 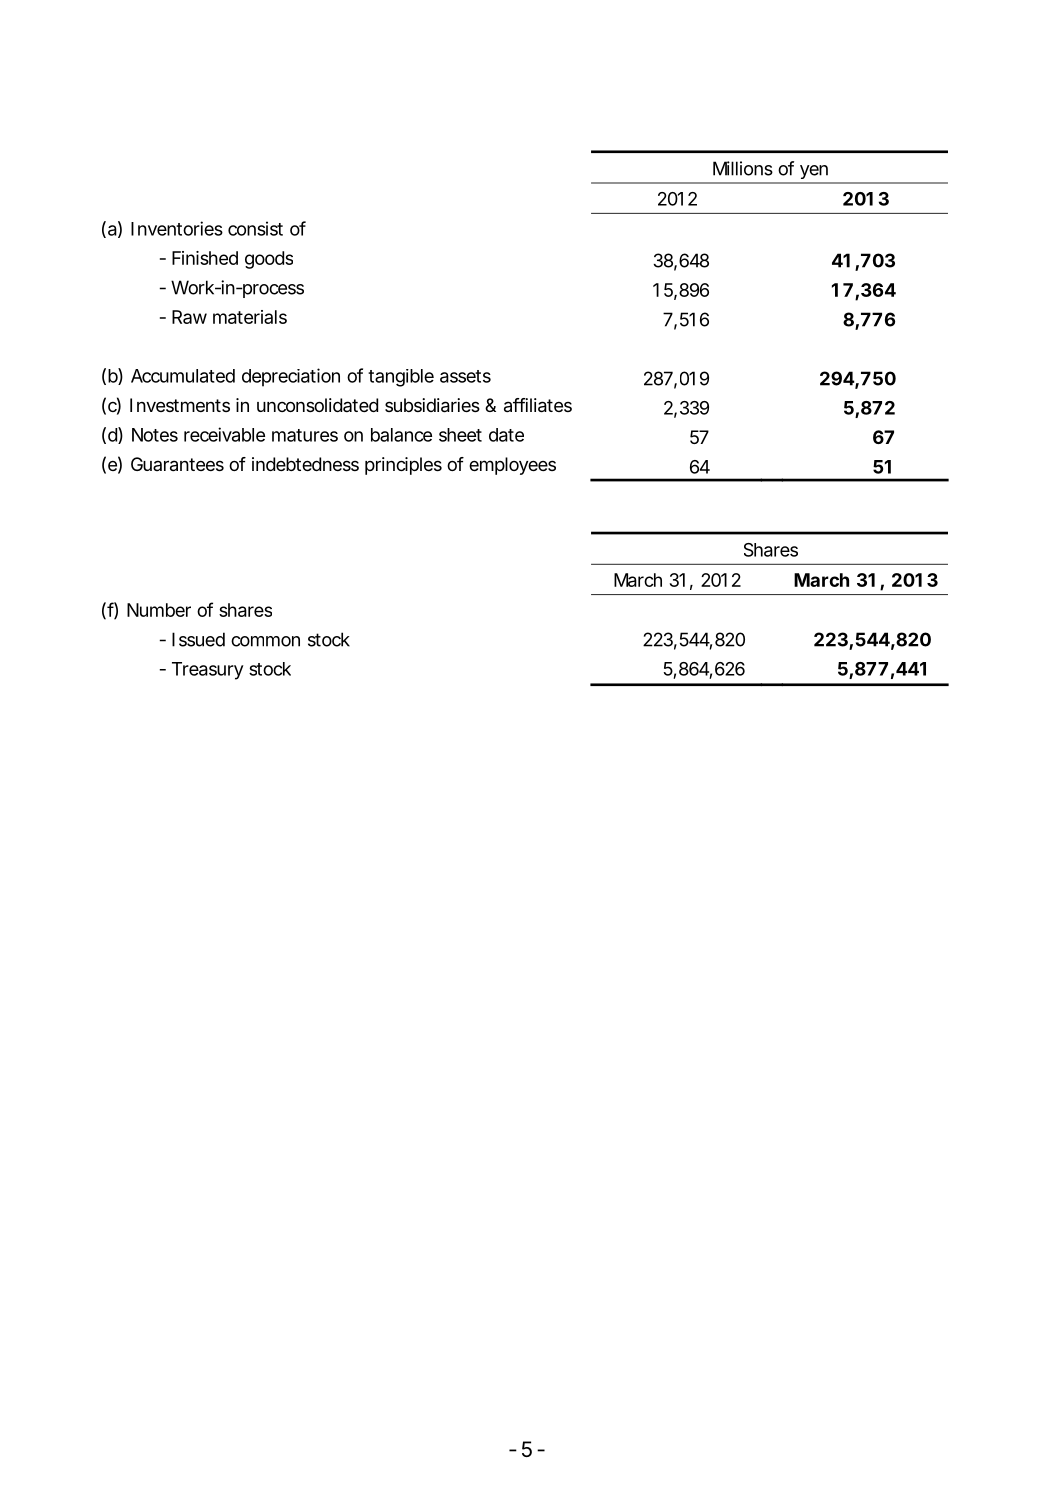 What do you see at coordinates (224, 434) in the image?
I see `receivable` at bounding box center [224, 434].
